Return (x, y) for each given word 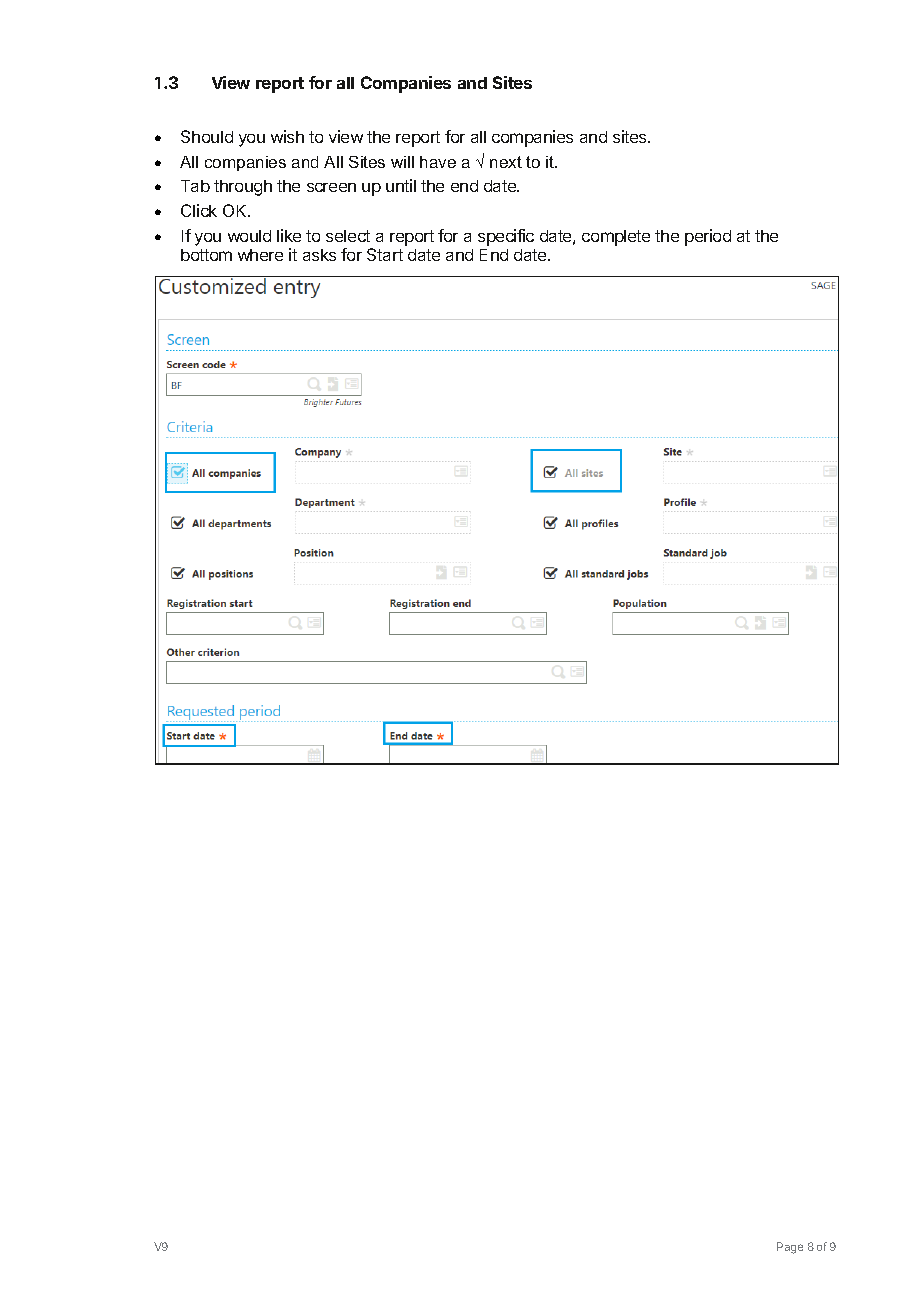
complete (616, 238)
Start (385, 254)
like (289, 235)
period (708, 237)
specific (506, 237)
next (506, 162)
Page (790, 1248)
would (249, 236)
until (401, 185)
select (348, 236)
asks (319, 255)
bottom (206, 255)
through (243, 188)
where (260, 255)
